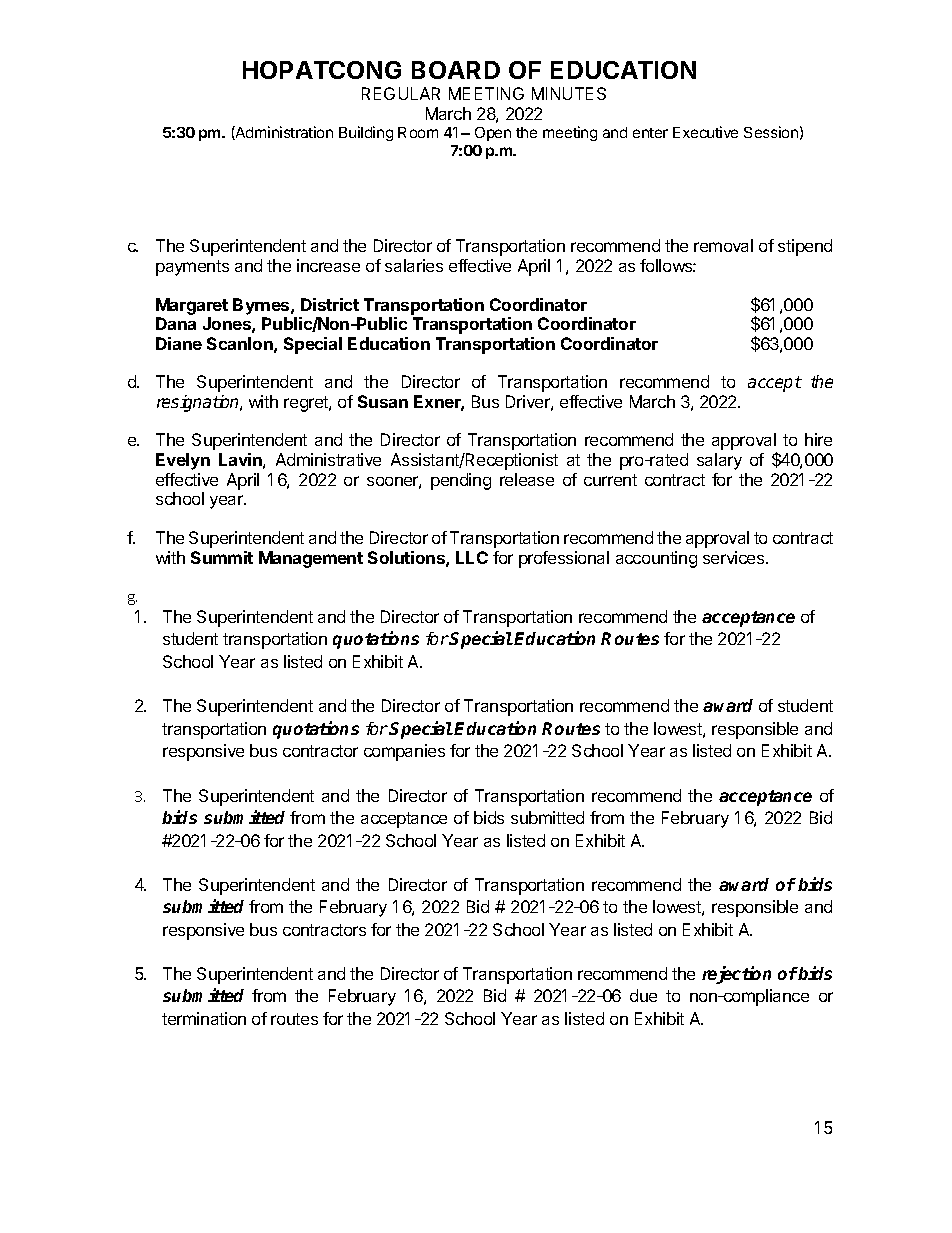 This document has width=952, height=1233. I want to click on Executive, so click(705, 132).
